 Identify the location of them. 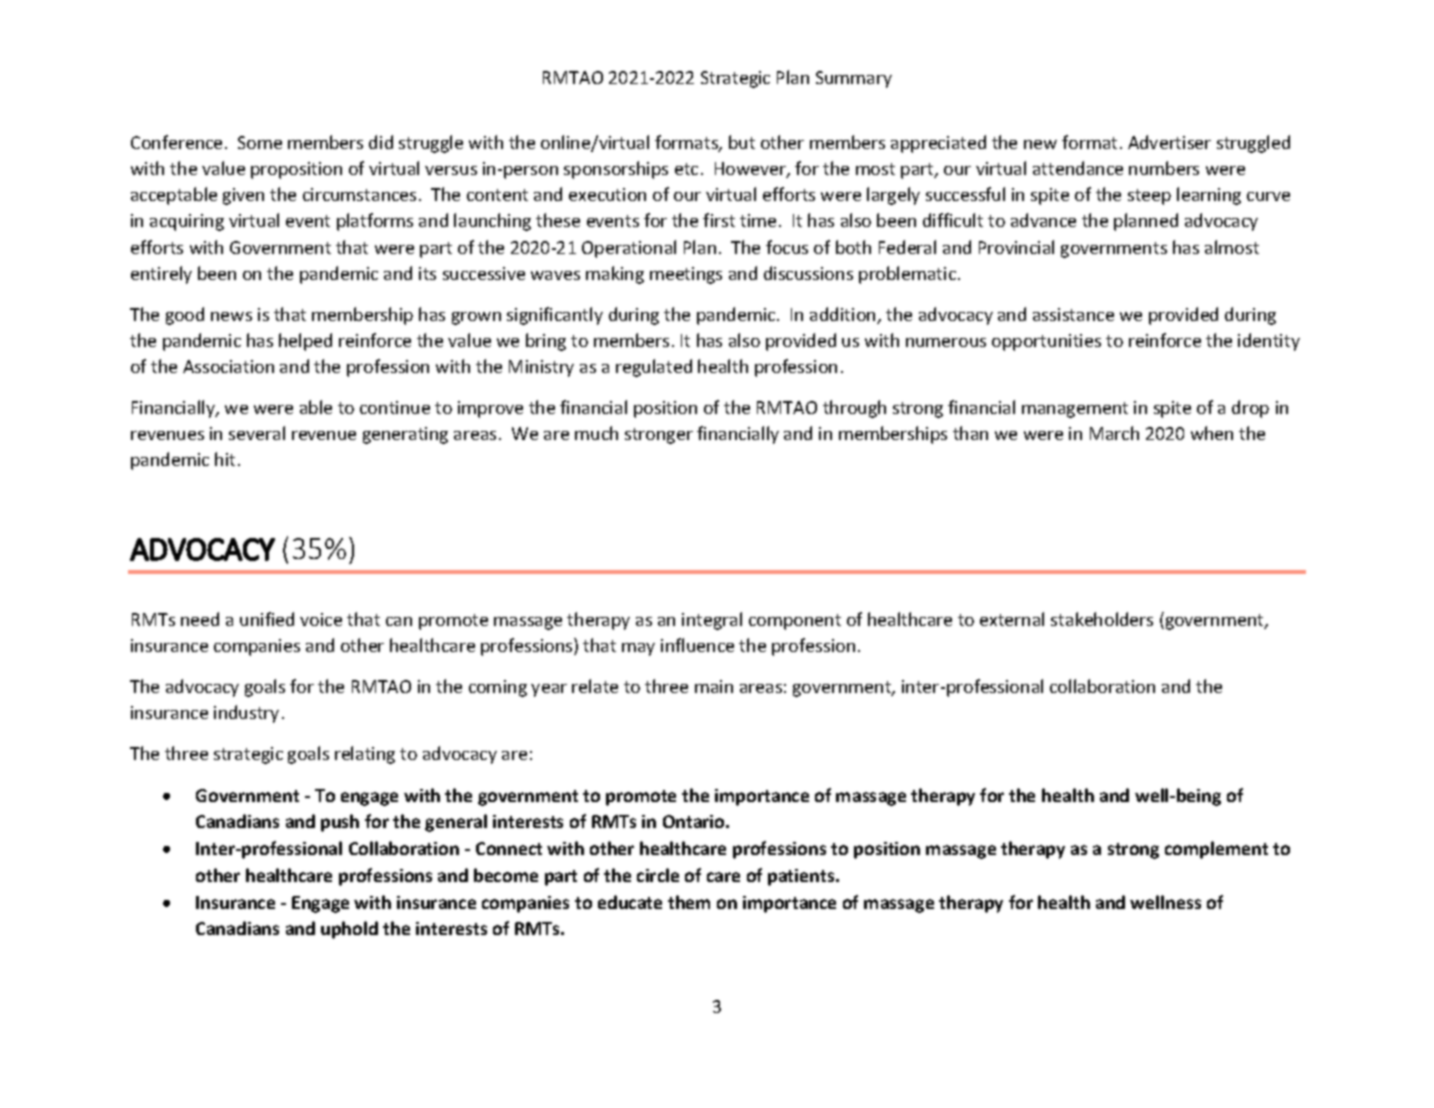
(689, 902).
